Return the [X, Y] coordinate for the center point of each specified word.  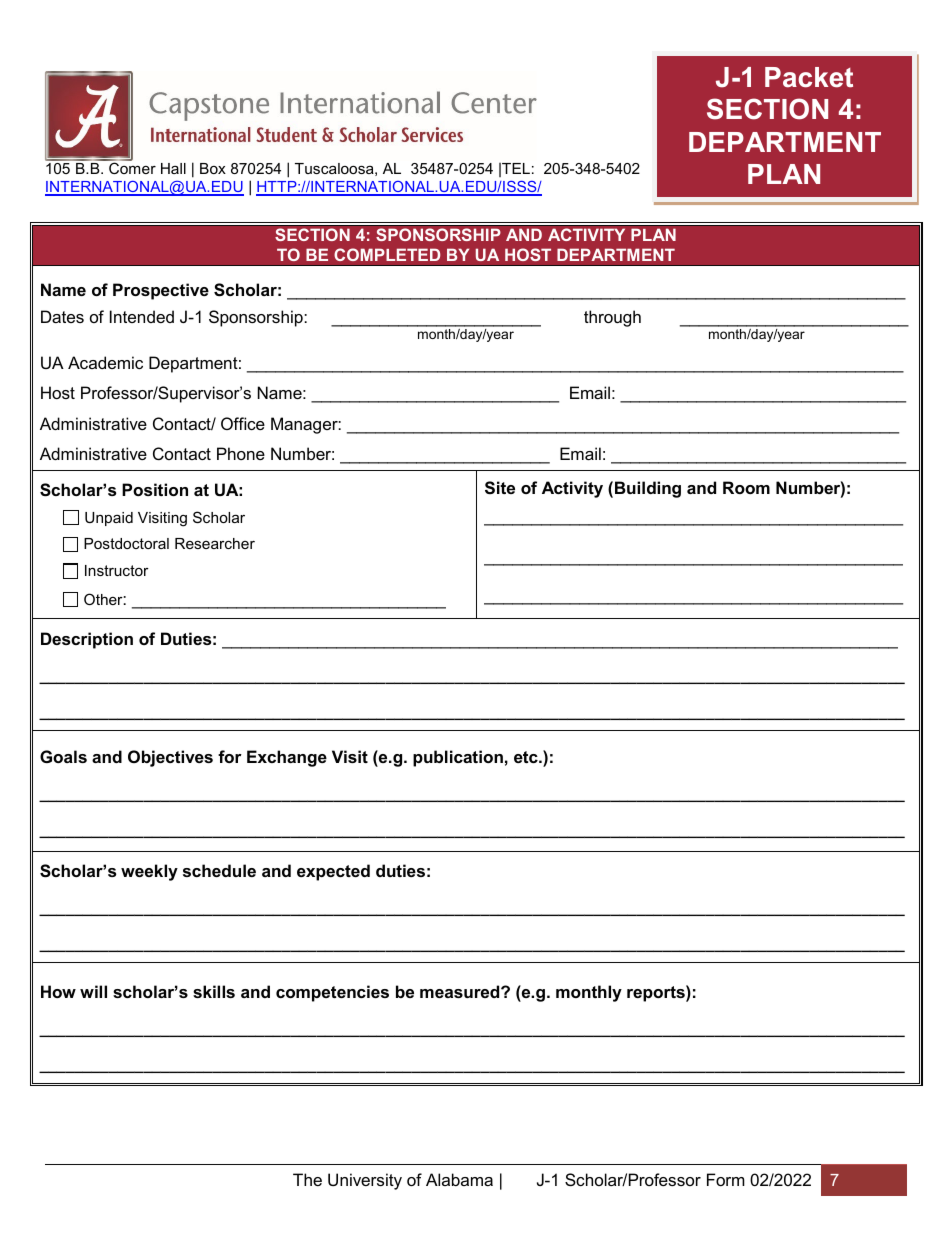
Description [87, 640]
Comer [132, 168]
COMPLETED [387, 254]
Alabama [459, 1179]
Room [746, 487]
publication [458, 758]
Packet [809, 77]
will [93, 991]
